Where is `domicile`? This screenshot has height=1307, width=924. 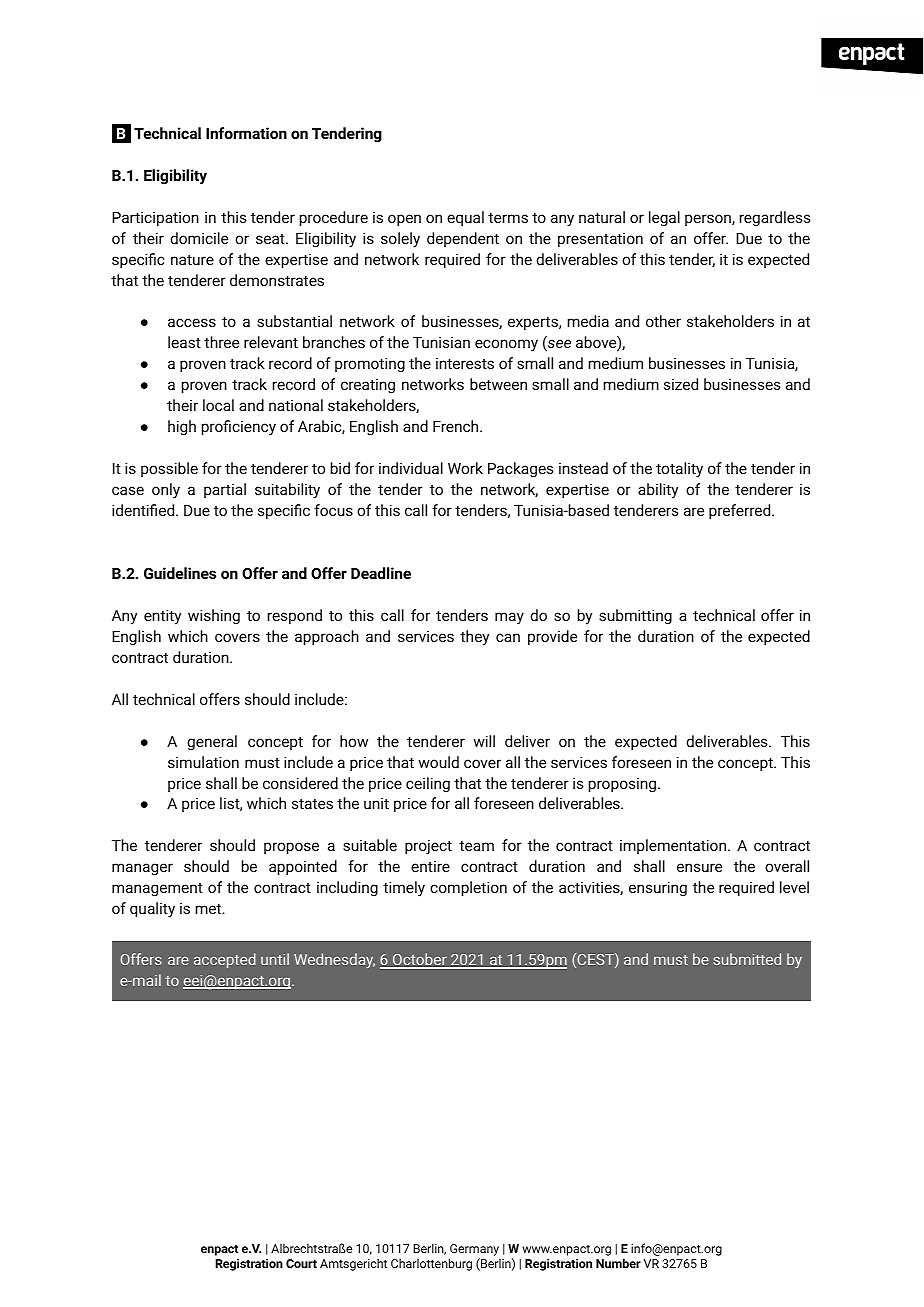 domicile is located at coordinates (199, 238).
